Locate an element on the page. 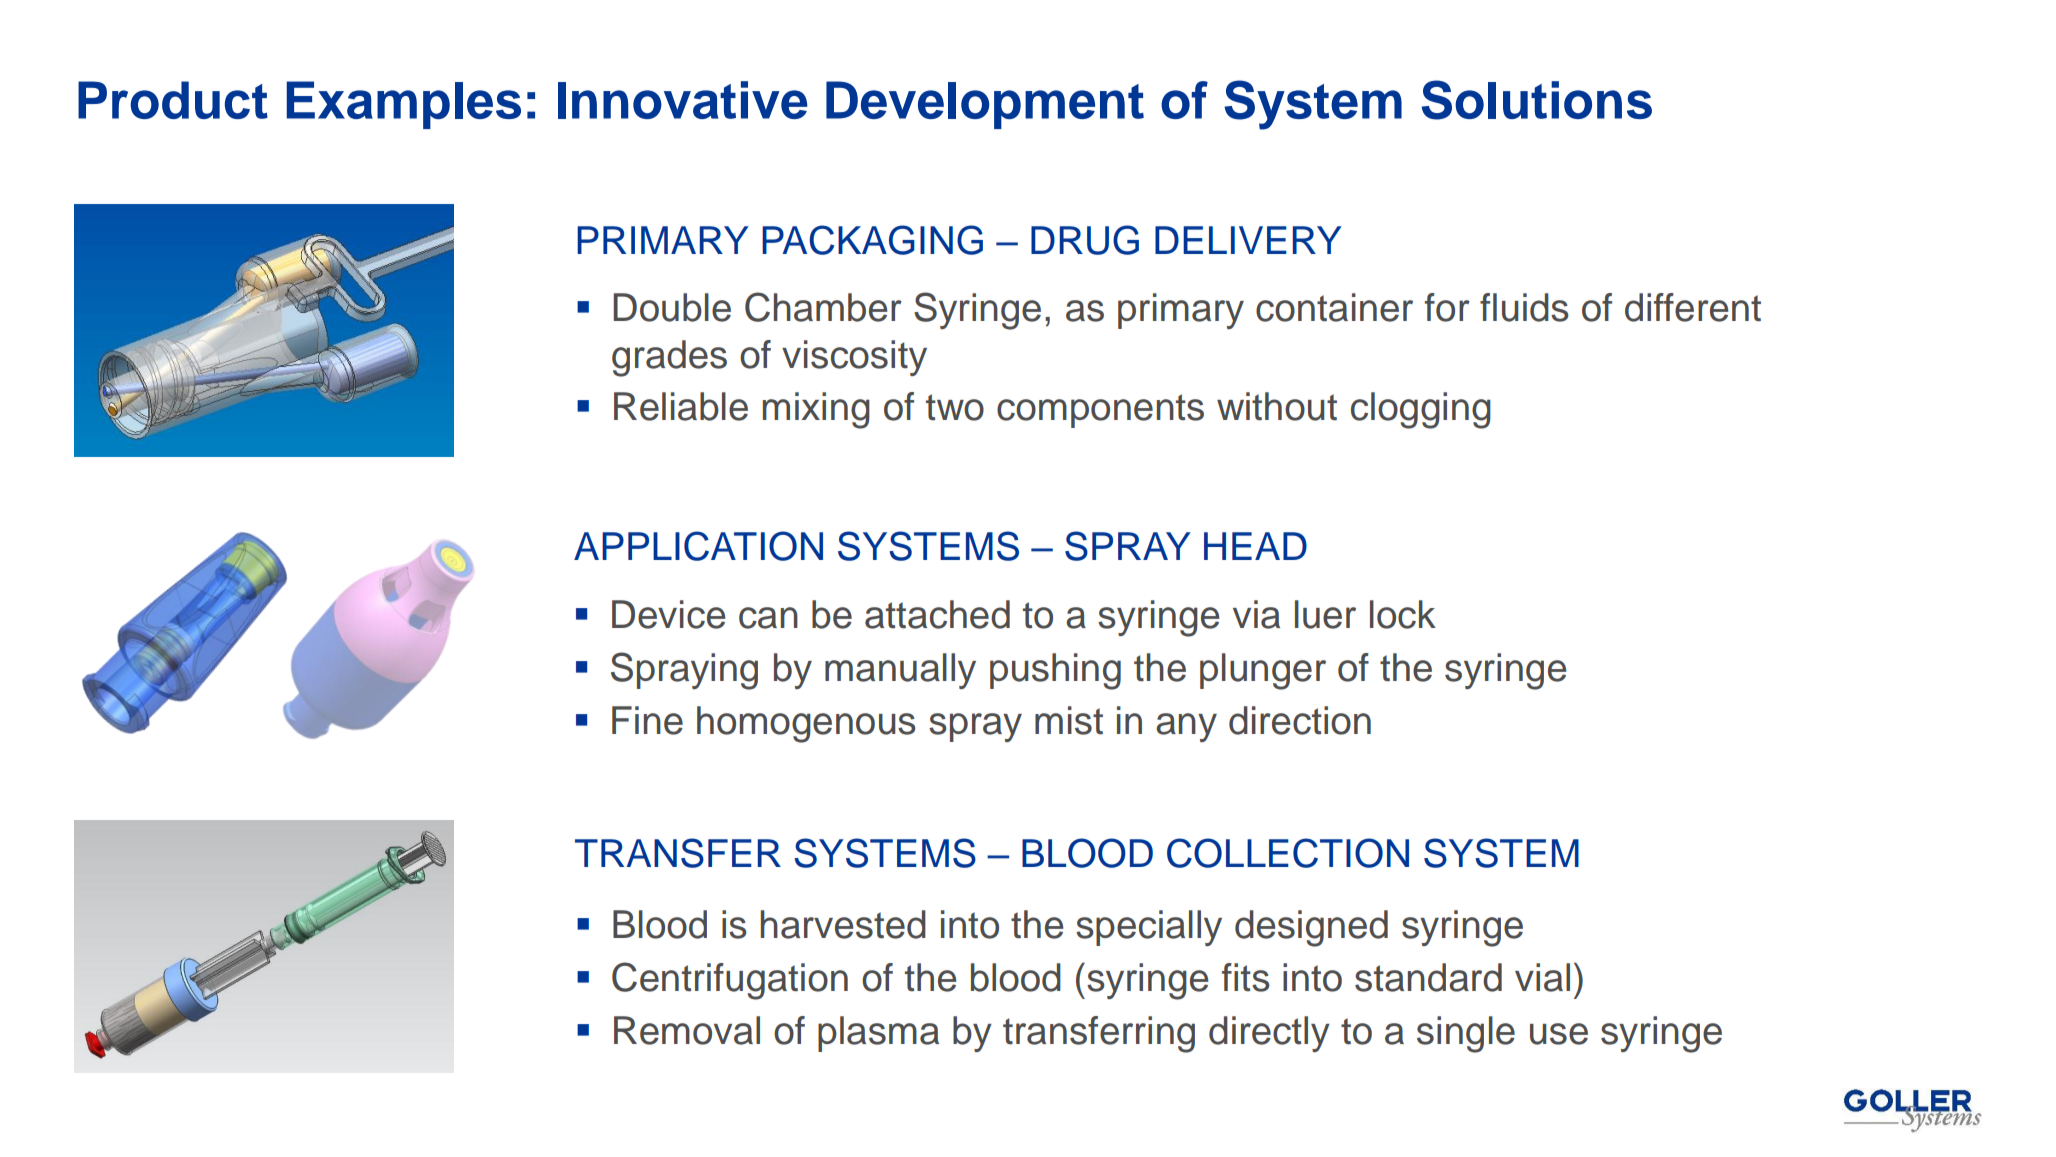 The width and height of the document is (2056, 1157). Development is located at coordinates (985, 105).
